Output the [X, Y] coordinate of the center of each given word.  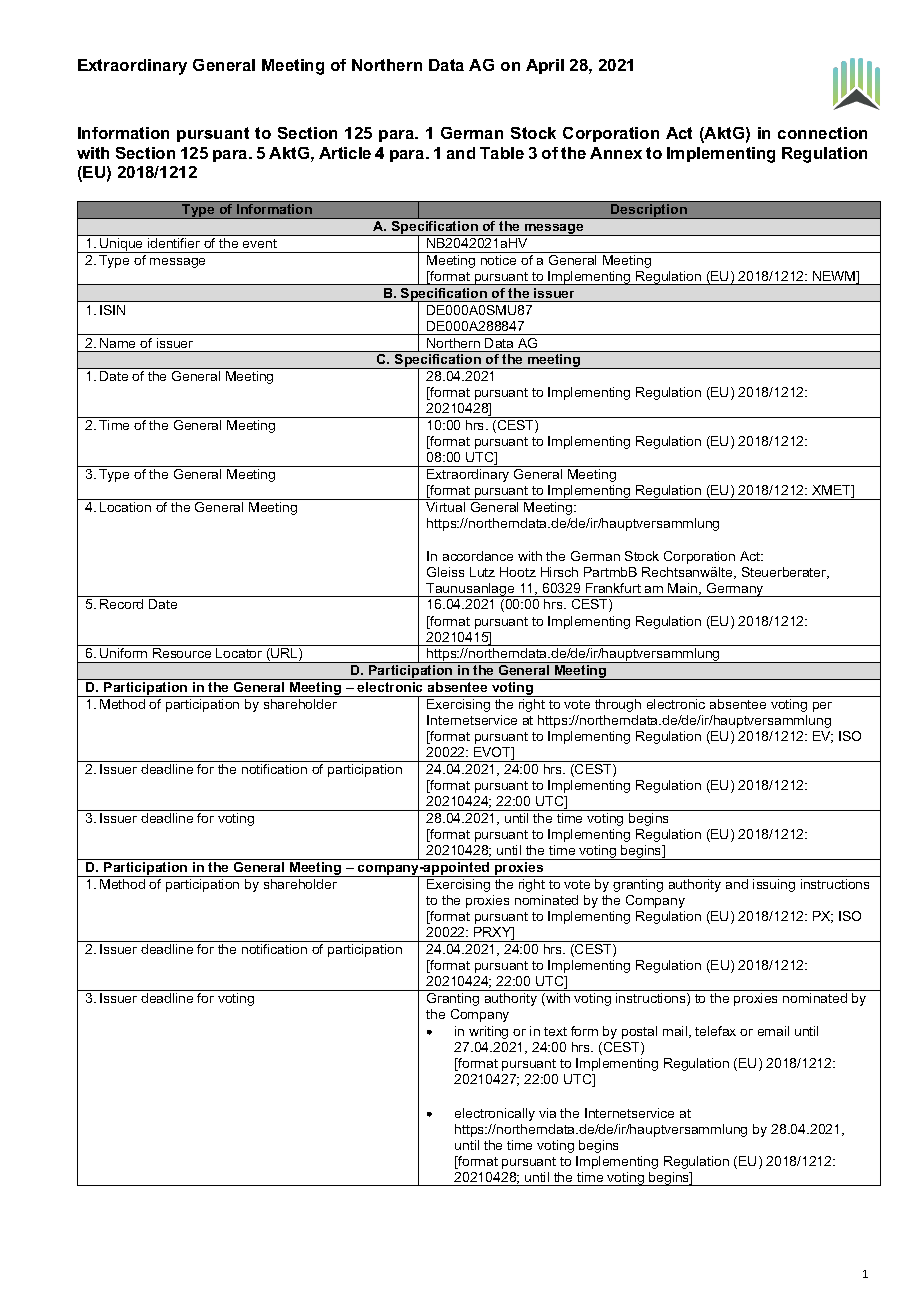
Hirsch [559, 572]
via [547, 1113]
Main [684, 589]
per [822, 707]
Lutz [482, 572]
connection [822, 133]
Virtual [445, 507]
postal [639, 1032]
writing [488, 1032]
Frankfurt [613, 588]
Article [345, 153]
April [545, 66]
